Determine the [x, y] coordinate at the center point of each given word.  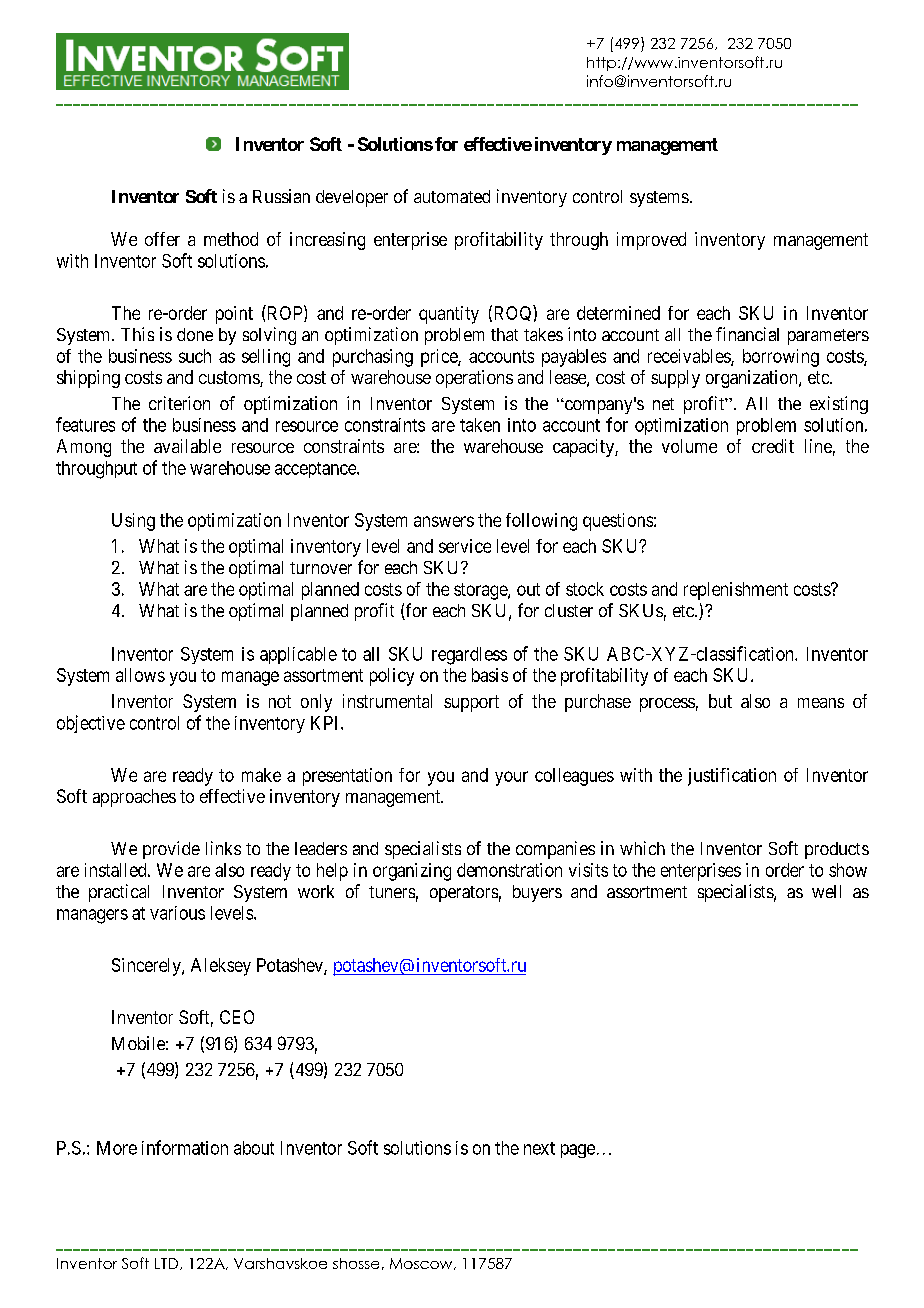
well [826, 891]
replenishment [736, 591]
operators [464, 894]
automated [452, 196]
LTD [166, 1263]
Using [133, 522]
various [177, 913]
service [465, 546]
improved [651, 241]
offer [162, 239]
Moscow [422, 1264]
